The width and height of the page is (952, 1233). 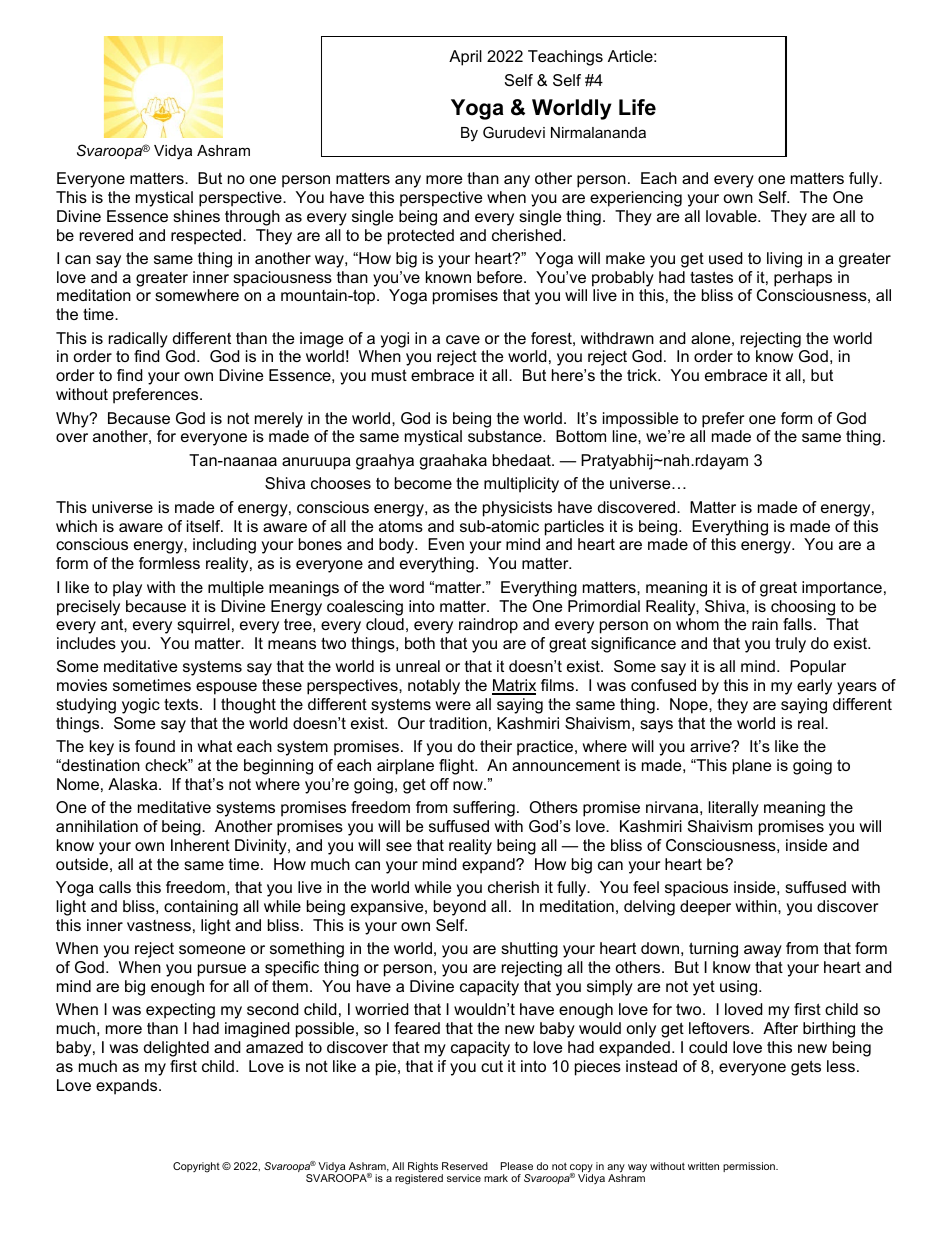 I want to click on amazed, so click(x=274, y=1047).
